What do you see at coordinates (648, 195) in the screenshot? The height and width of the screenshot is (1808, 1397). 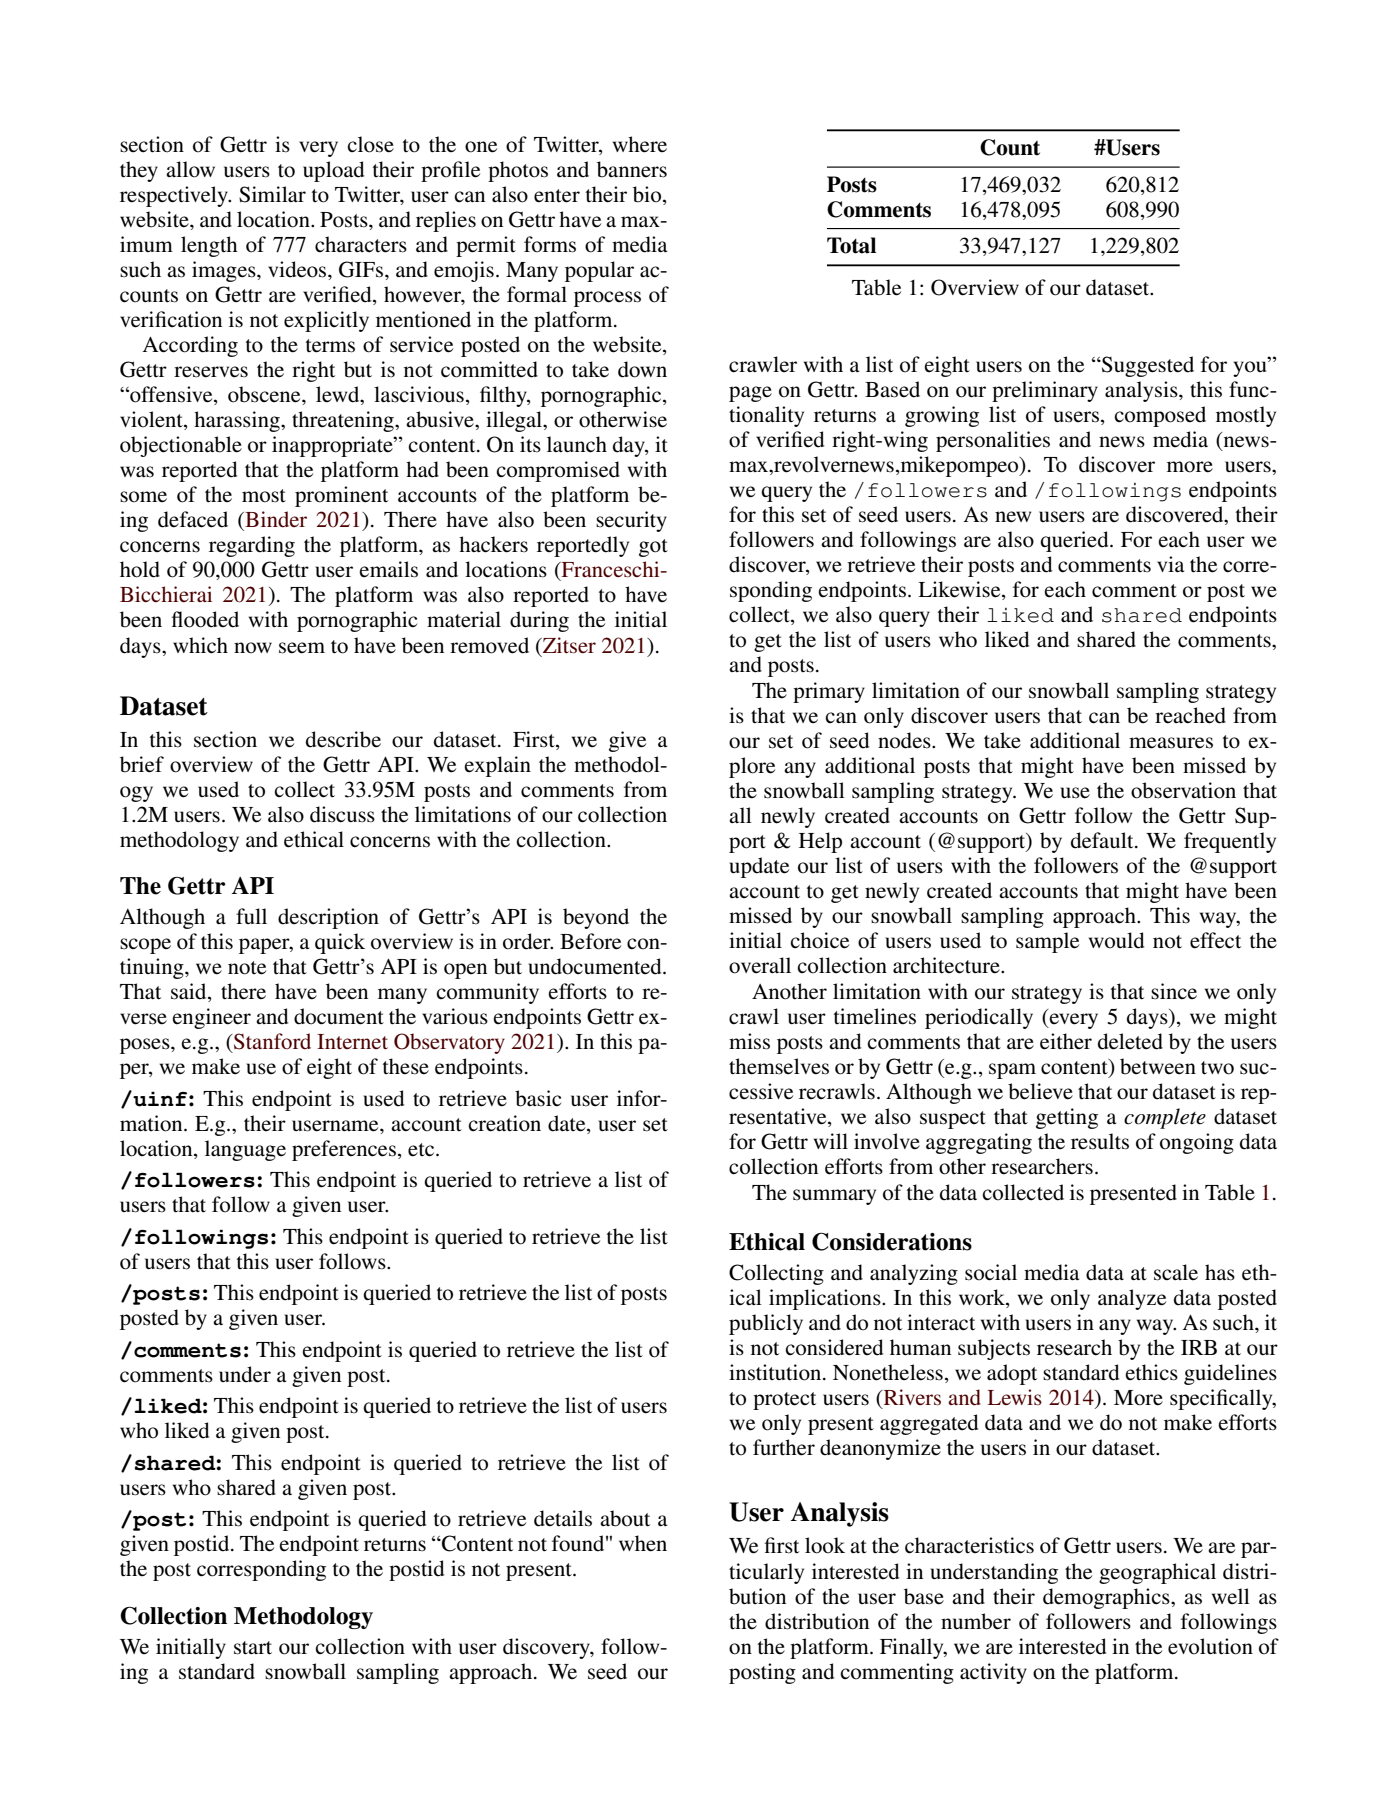 I see `bio` at bounding box center [648, 195].
